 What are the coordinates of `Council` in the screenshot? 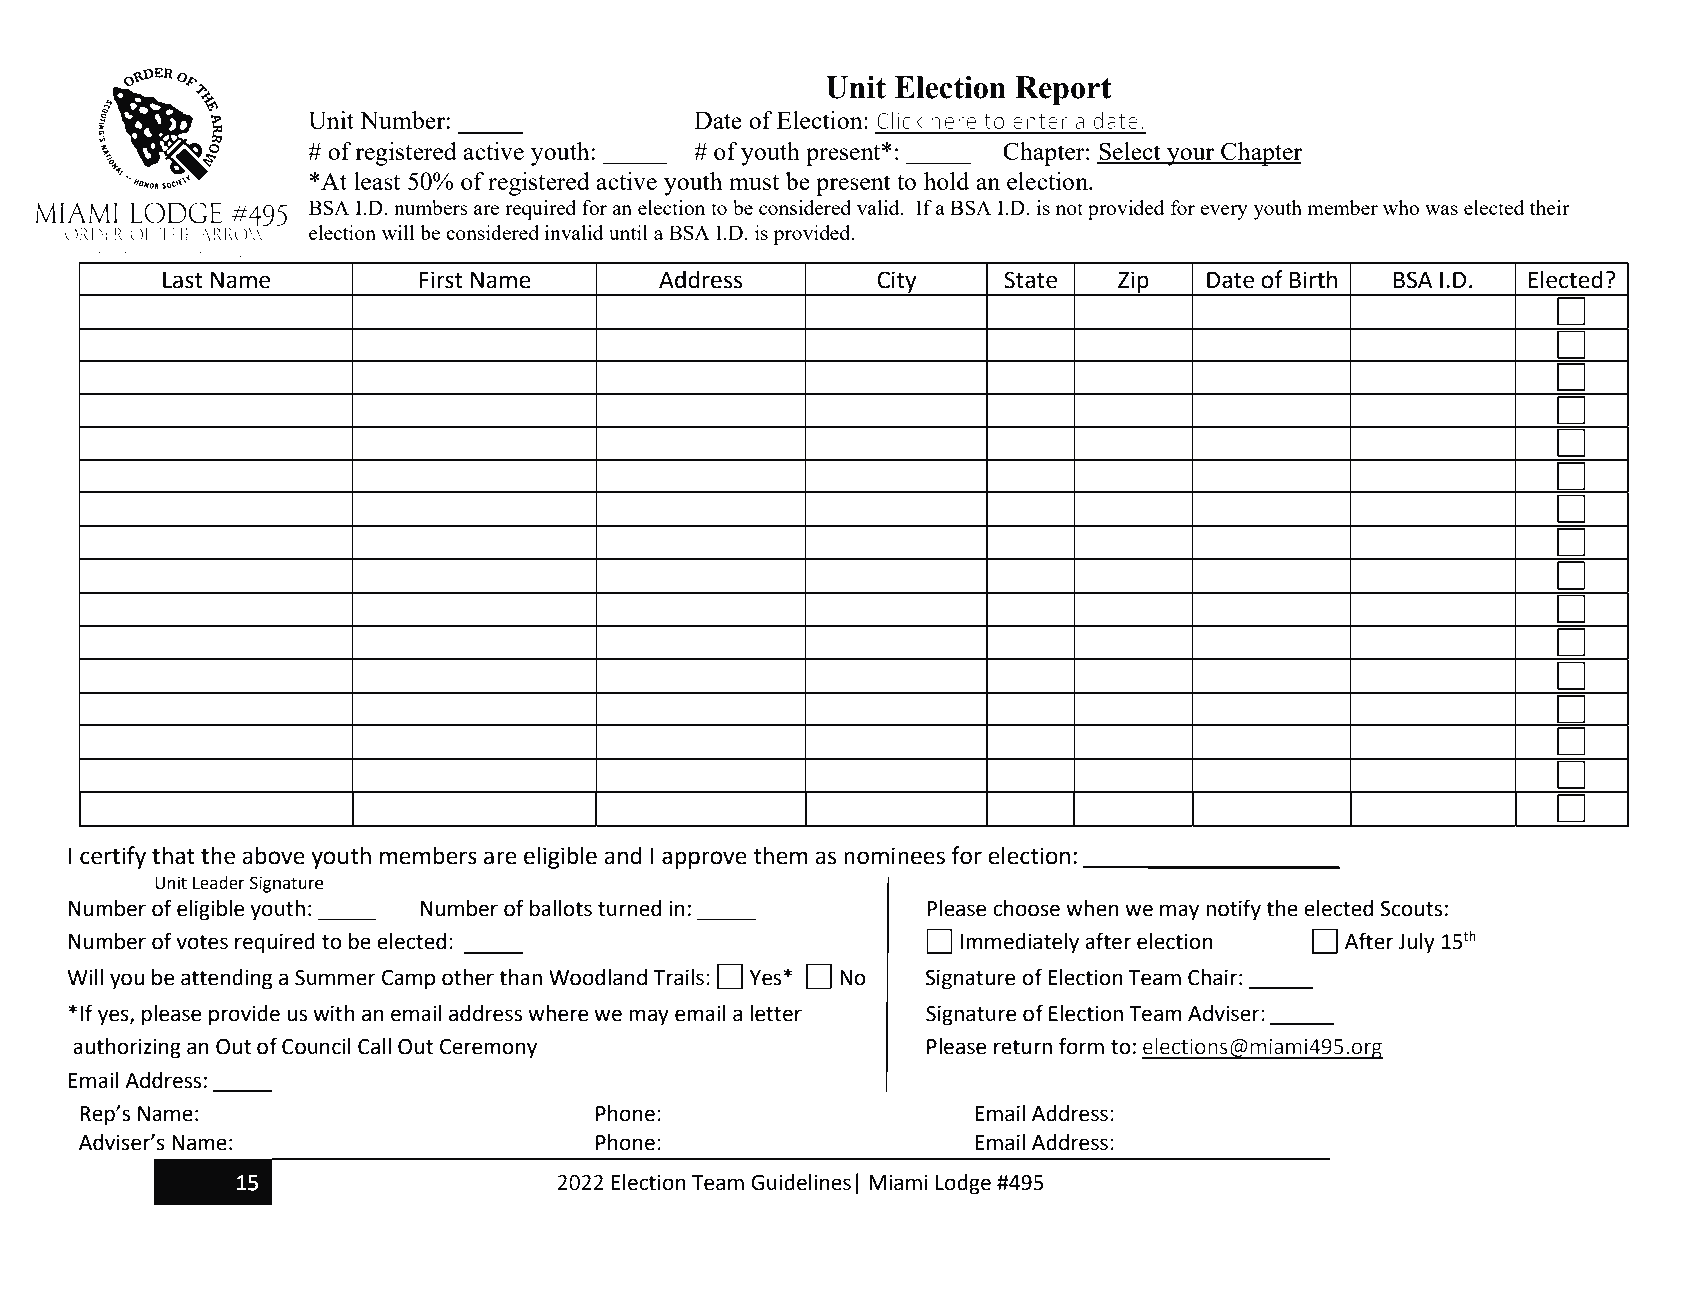 It's located at (316, 1046).
